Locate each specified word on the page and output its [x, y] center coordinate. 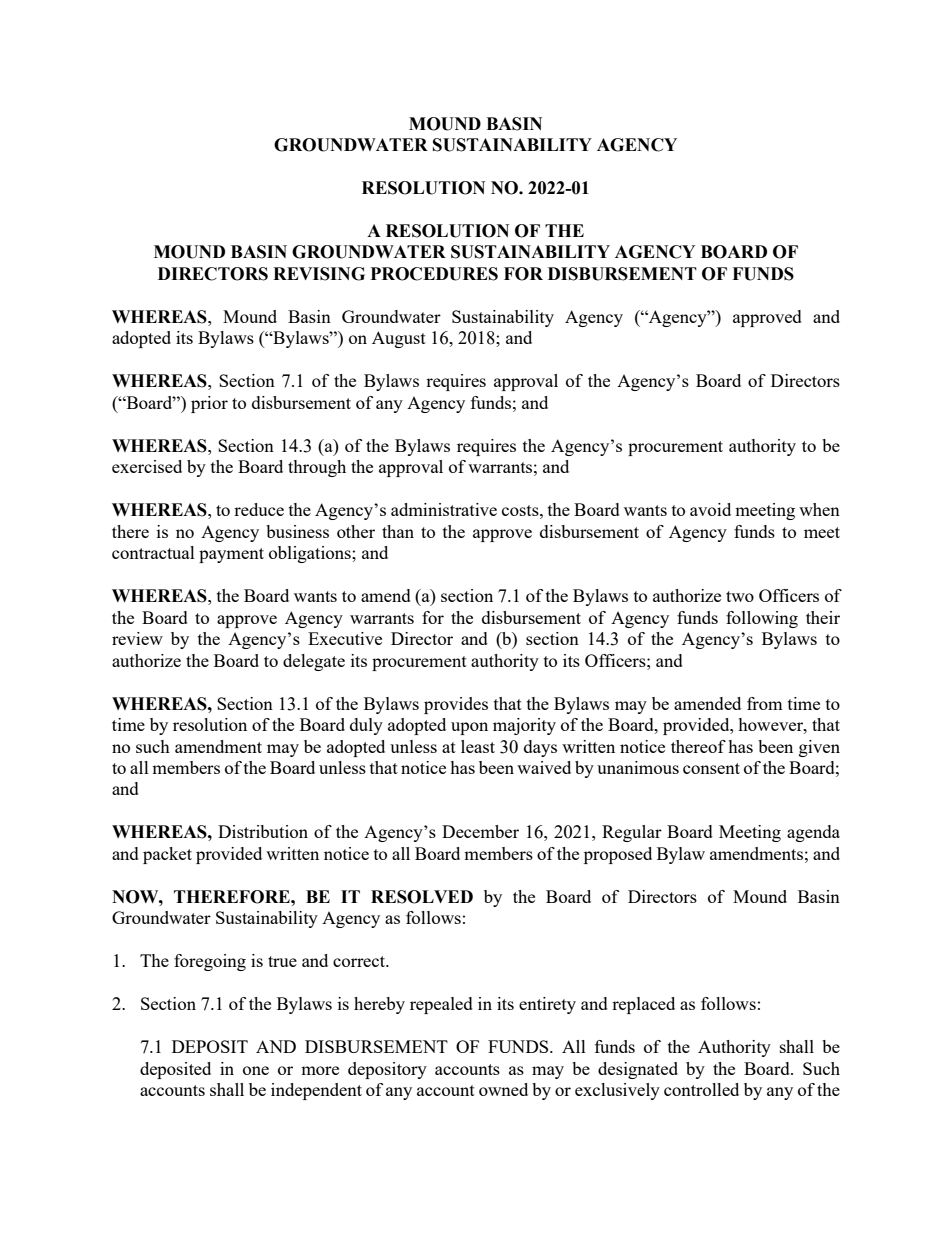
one [256, 1070]
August [399, 339]
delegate [314, 662]
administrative [444, 509]
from [765, 703]
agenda [813, 833]
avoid [710, 509]
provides [456, 705]
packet [167, 855]
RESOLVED [422, 897]
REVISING [319, 274]
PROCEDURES [434, 274]
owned [503, 1089]
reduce [259, 509]
